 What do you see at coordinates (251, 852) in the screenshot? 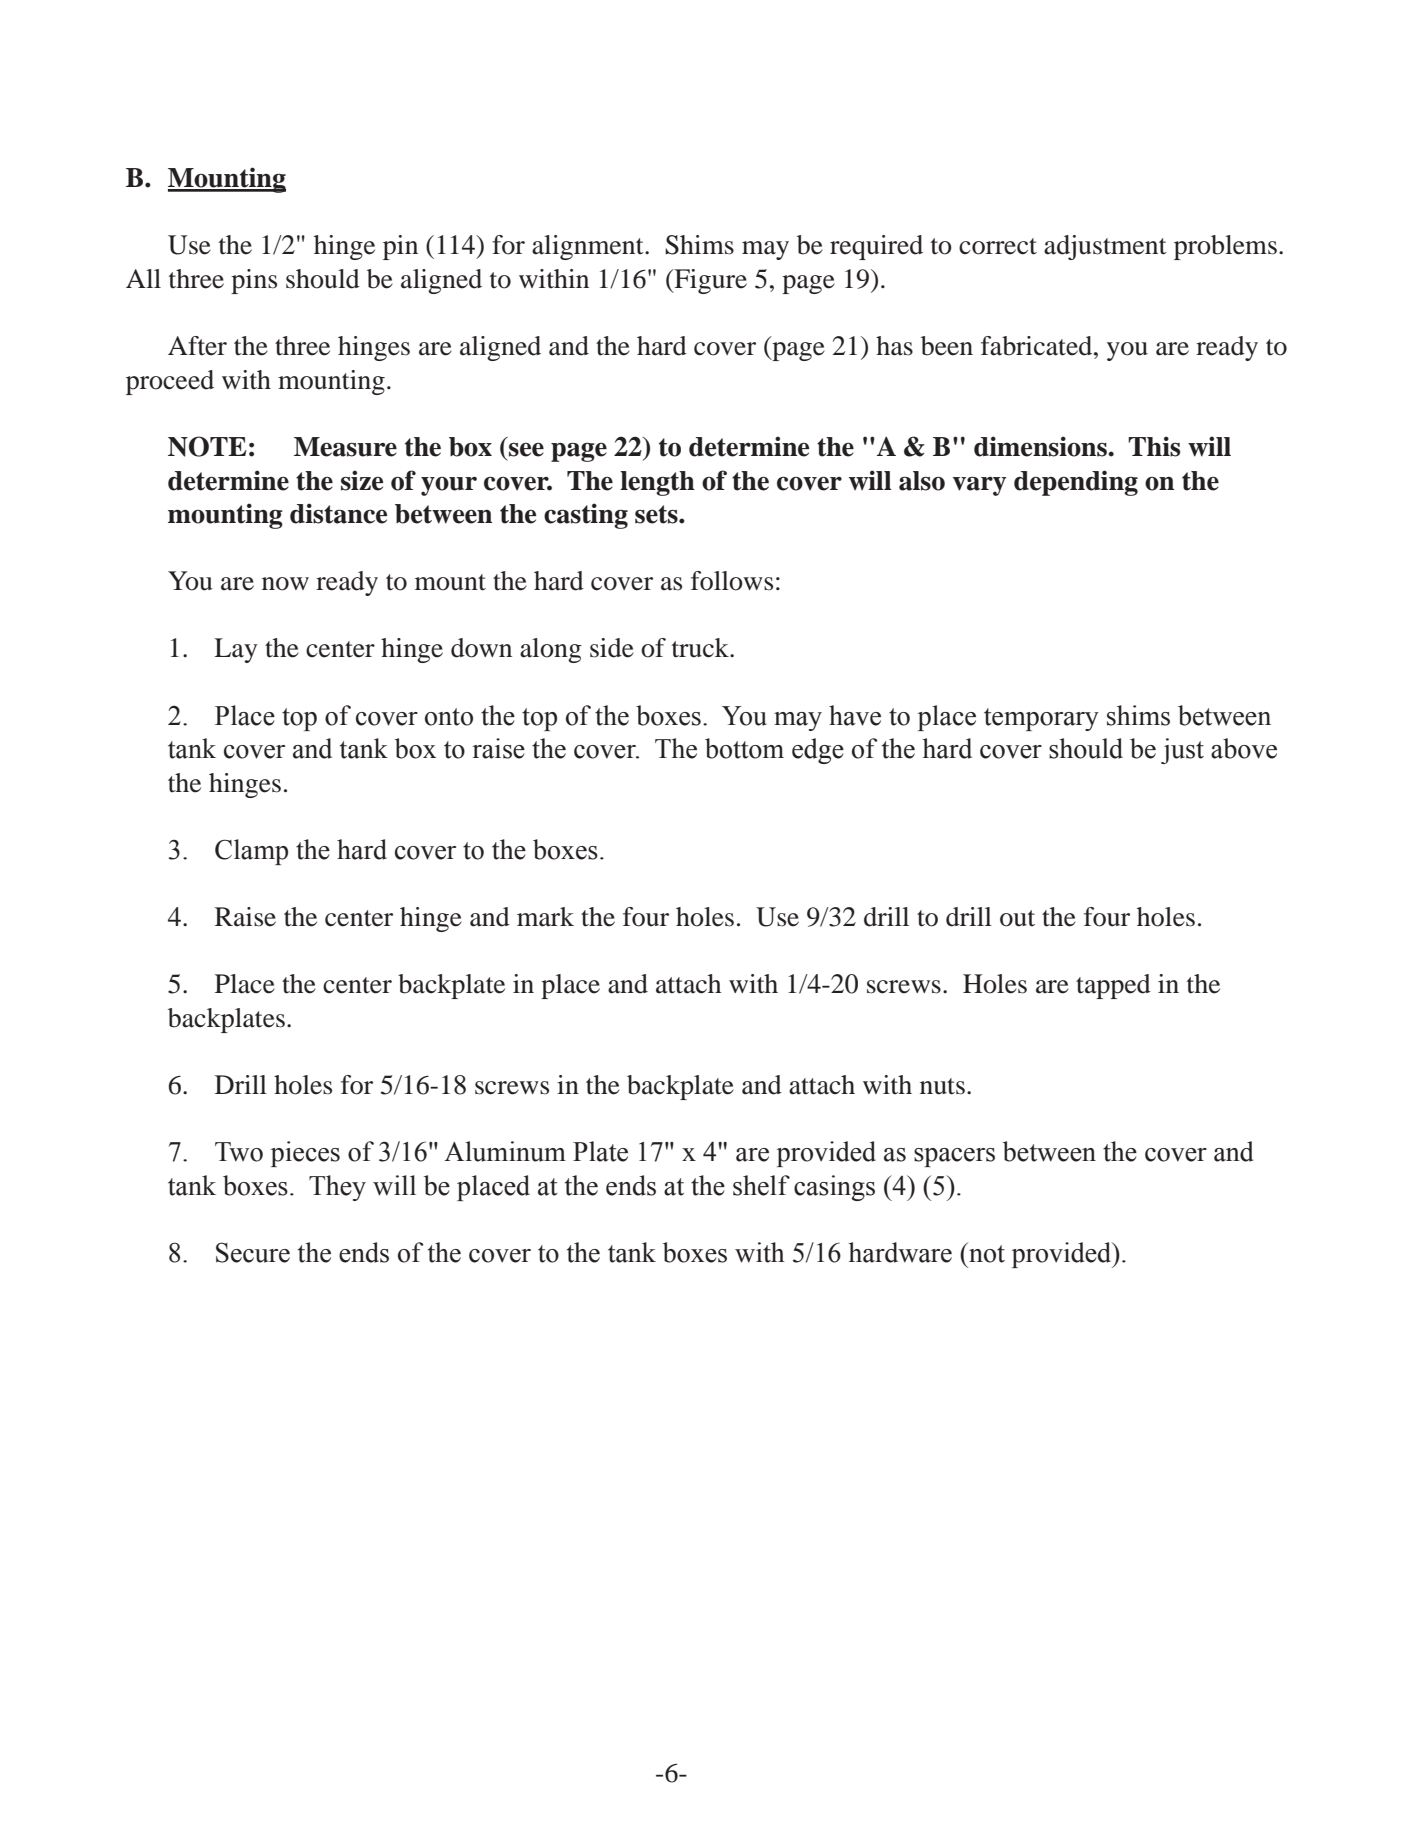
I see `Clamp` at bounding box center [251, 852].
